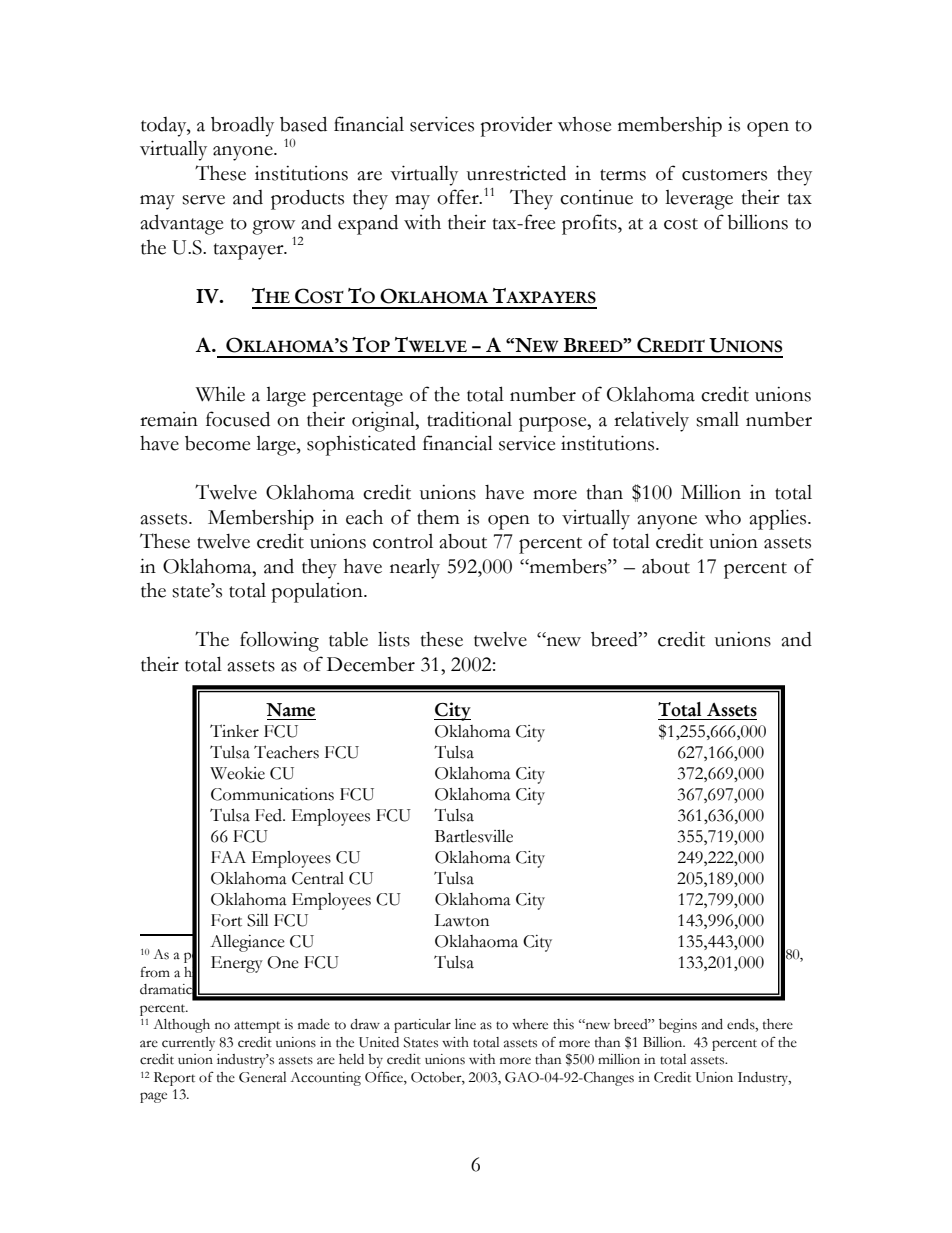  What do you see at coordinates (469, 419) in the page?
I see `traditional` at bounding box center [469, 419].
